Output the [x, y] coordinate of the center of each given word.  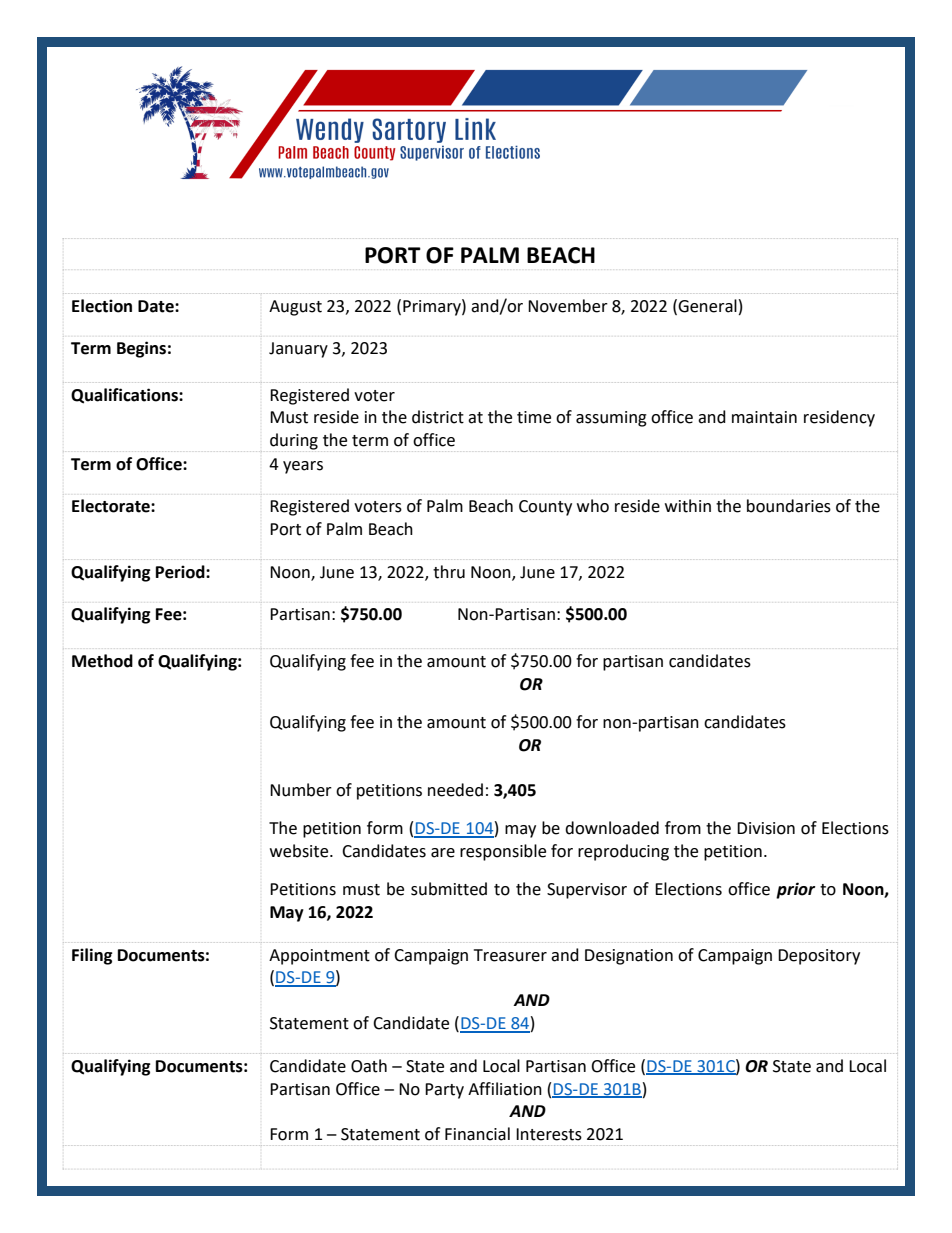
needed [455, 790]
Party [444, 1091]
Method [102, 661]
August [295, 308]
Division [766, 828]
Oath [369, 1066]
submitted [449, 889]
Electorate [112, 506]
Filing [92, 956]
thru [449, 572]
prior [795, 890]
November [568, 306]
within [688, 506]
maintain [764, 417]
